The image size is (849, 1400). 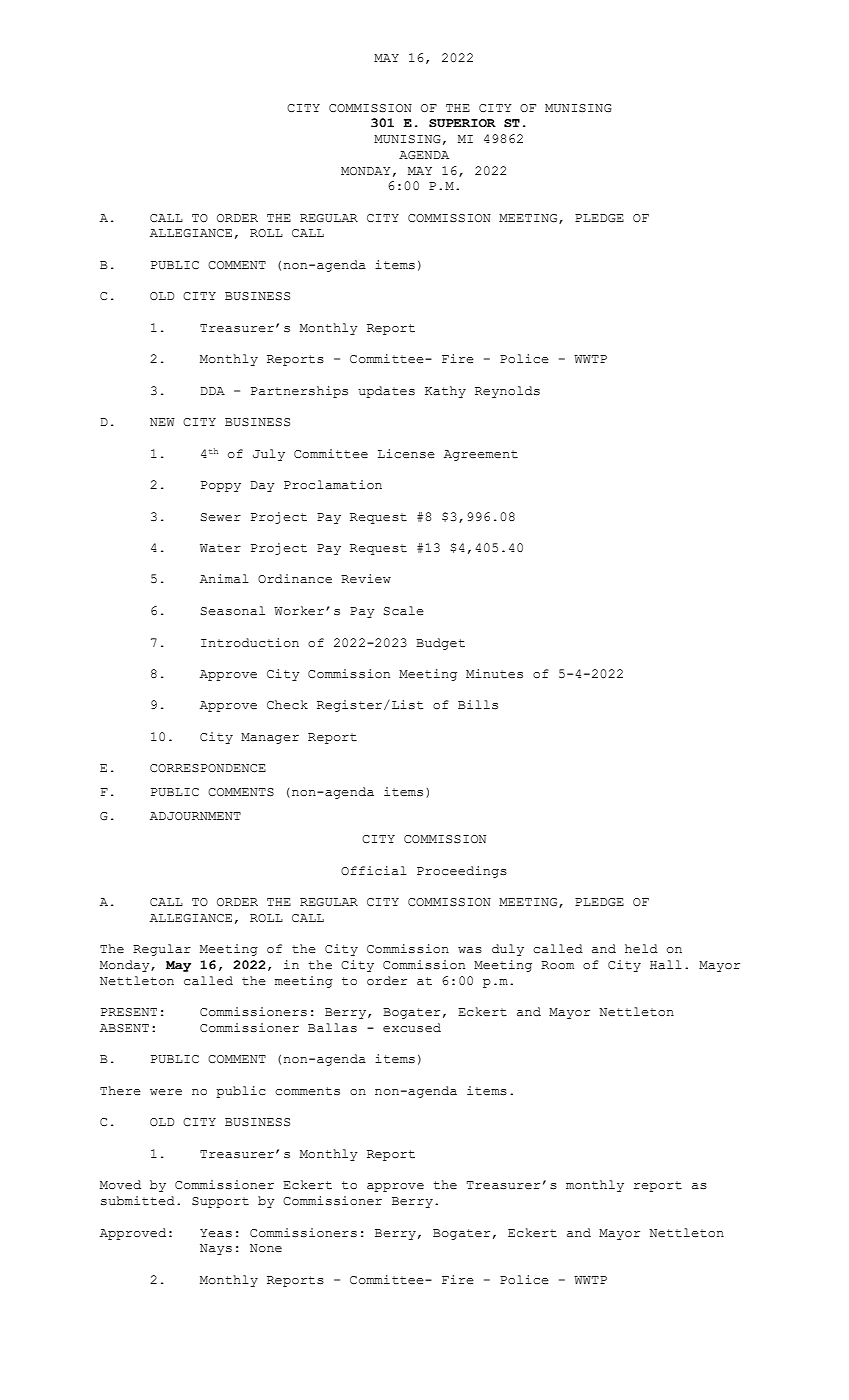 What do you see at coordinates (440, 644) in the screenshot?
I see `Budget` at bounding box center [440, 644].
